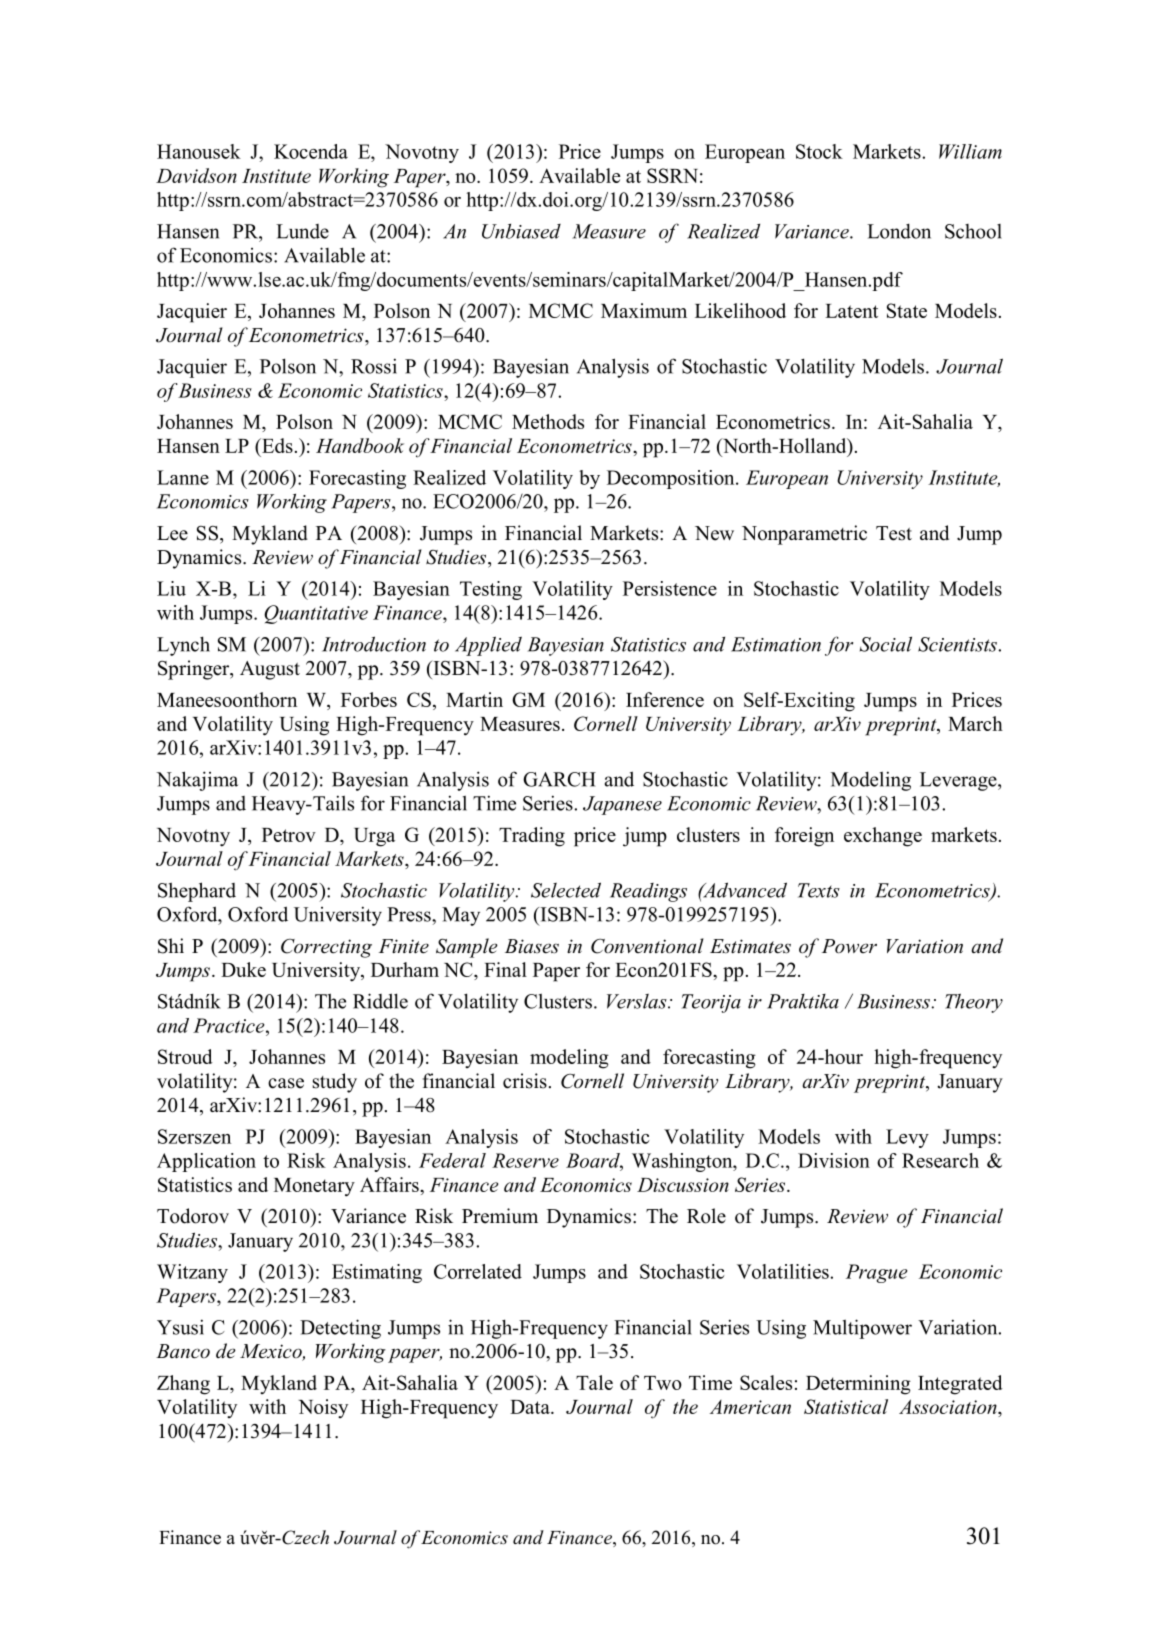 The width and height of the screenshot is (1152, 1641). What do you see at coordinates (899, 231) in the screenshot?
I see `London` at bounding box center [899, 231].
